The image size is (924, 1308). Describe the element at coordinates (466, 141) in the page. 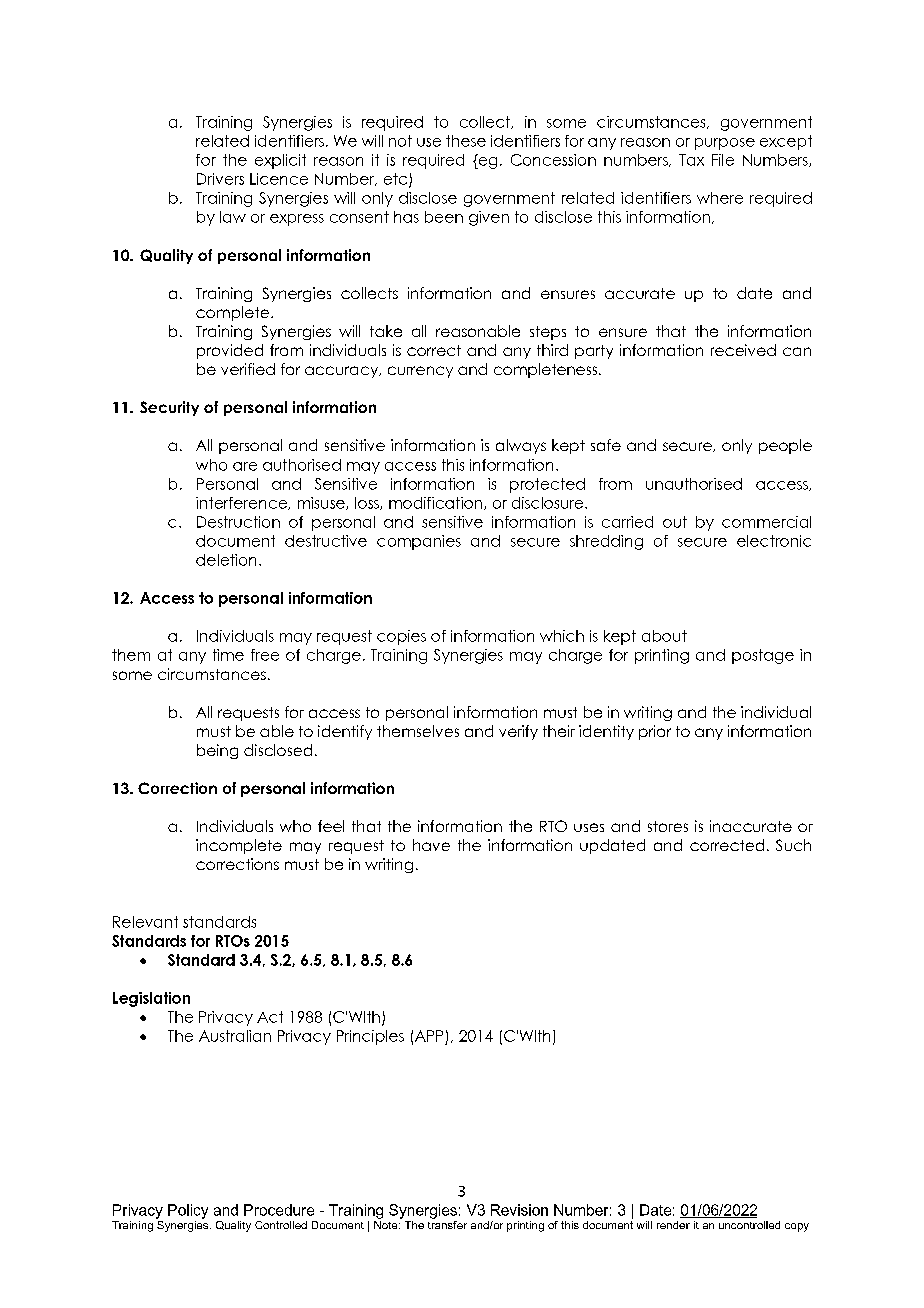

I see `these` at that location.
